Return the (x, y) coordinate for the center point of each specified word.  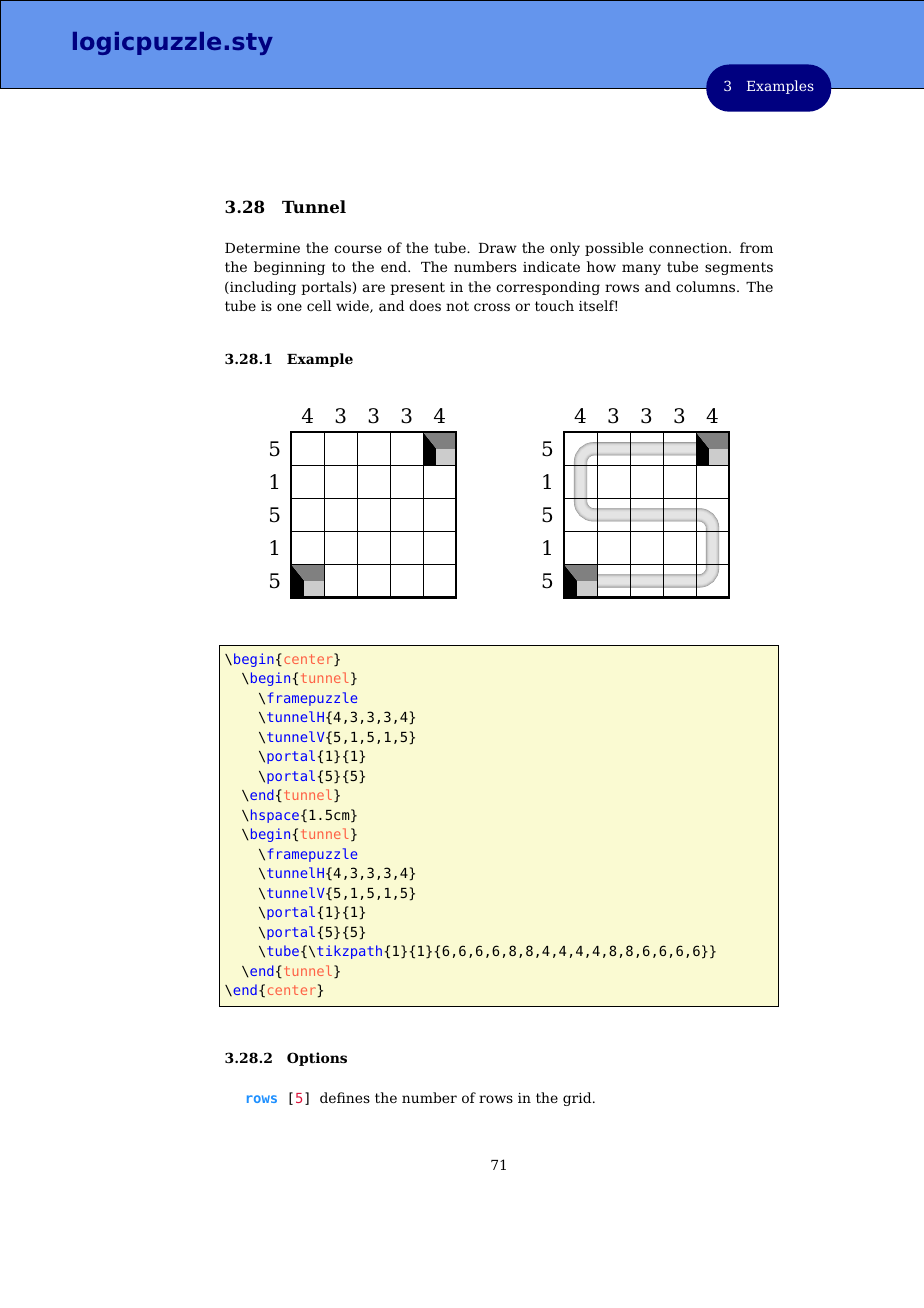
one (289, 307)
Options (317, 1059)
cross (492, 307)
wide (353, 306)
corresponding (548, 288)
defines (345, 1097)
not (457, 306)
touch (554, 305)
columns (707, 286)
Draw (498, 248)
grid (578, 1099)
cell (319, 305)
